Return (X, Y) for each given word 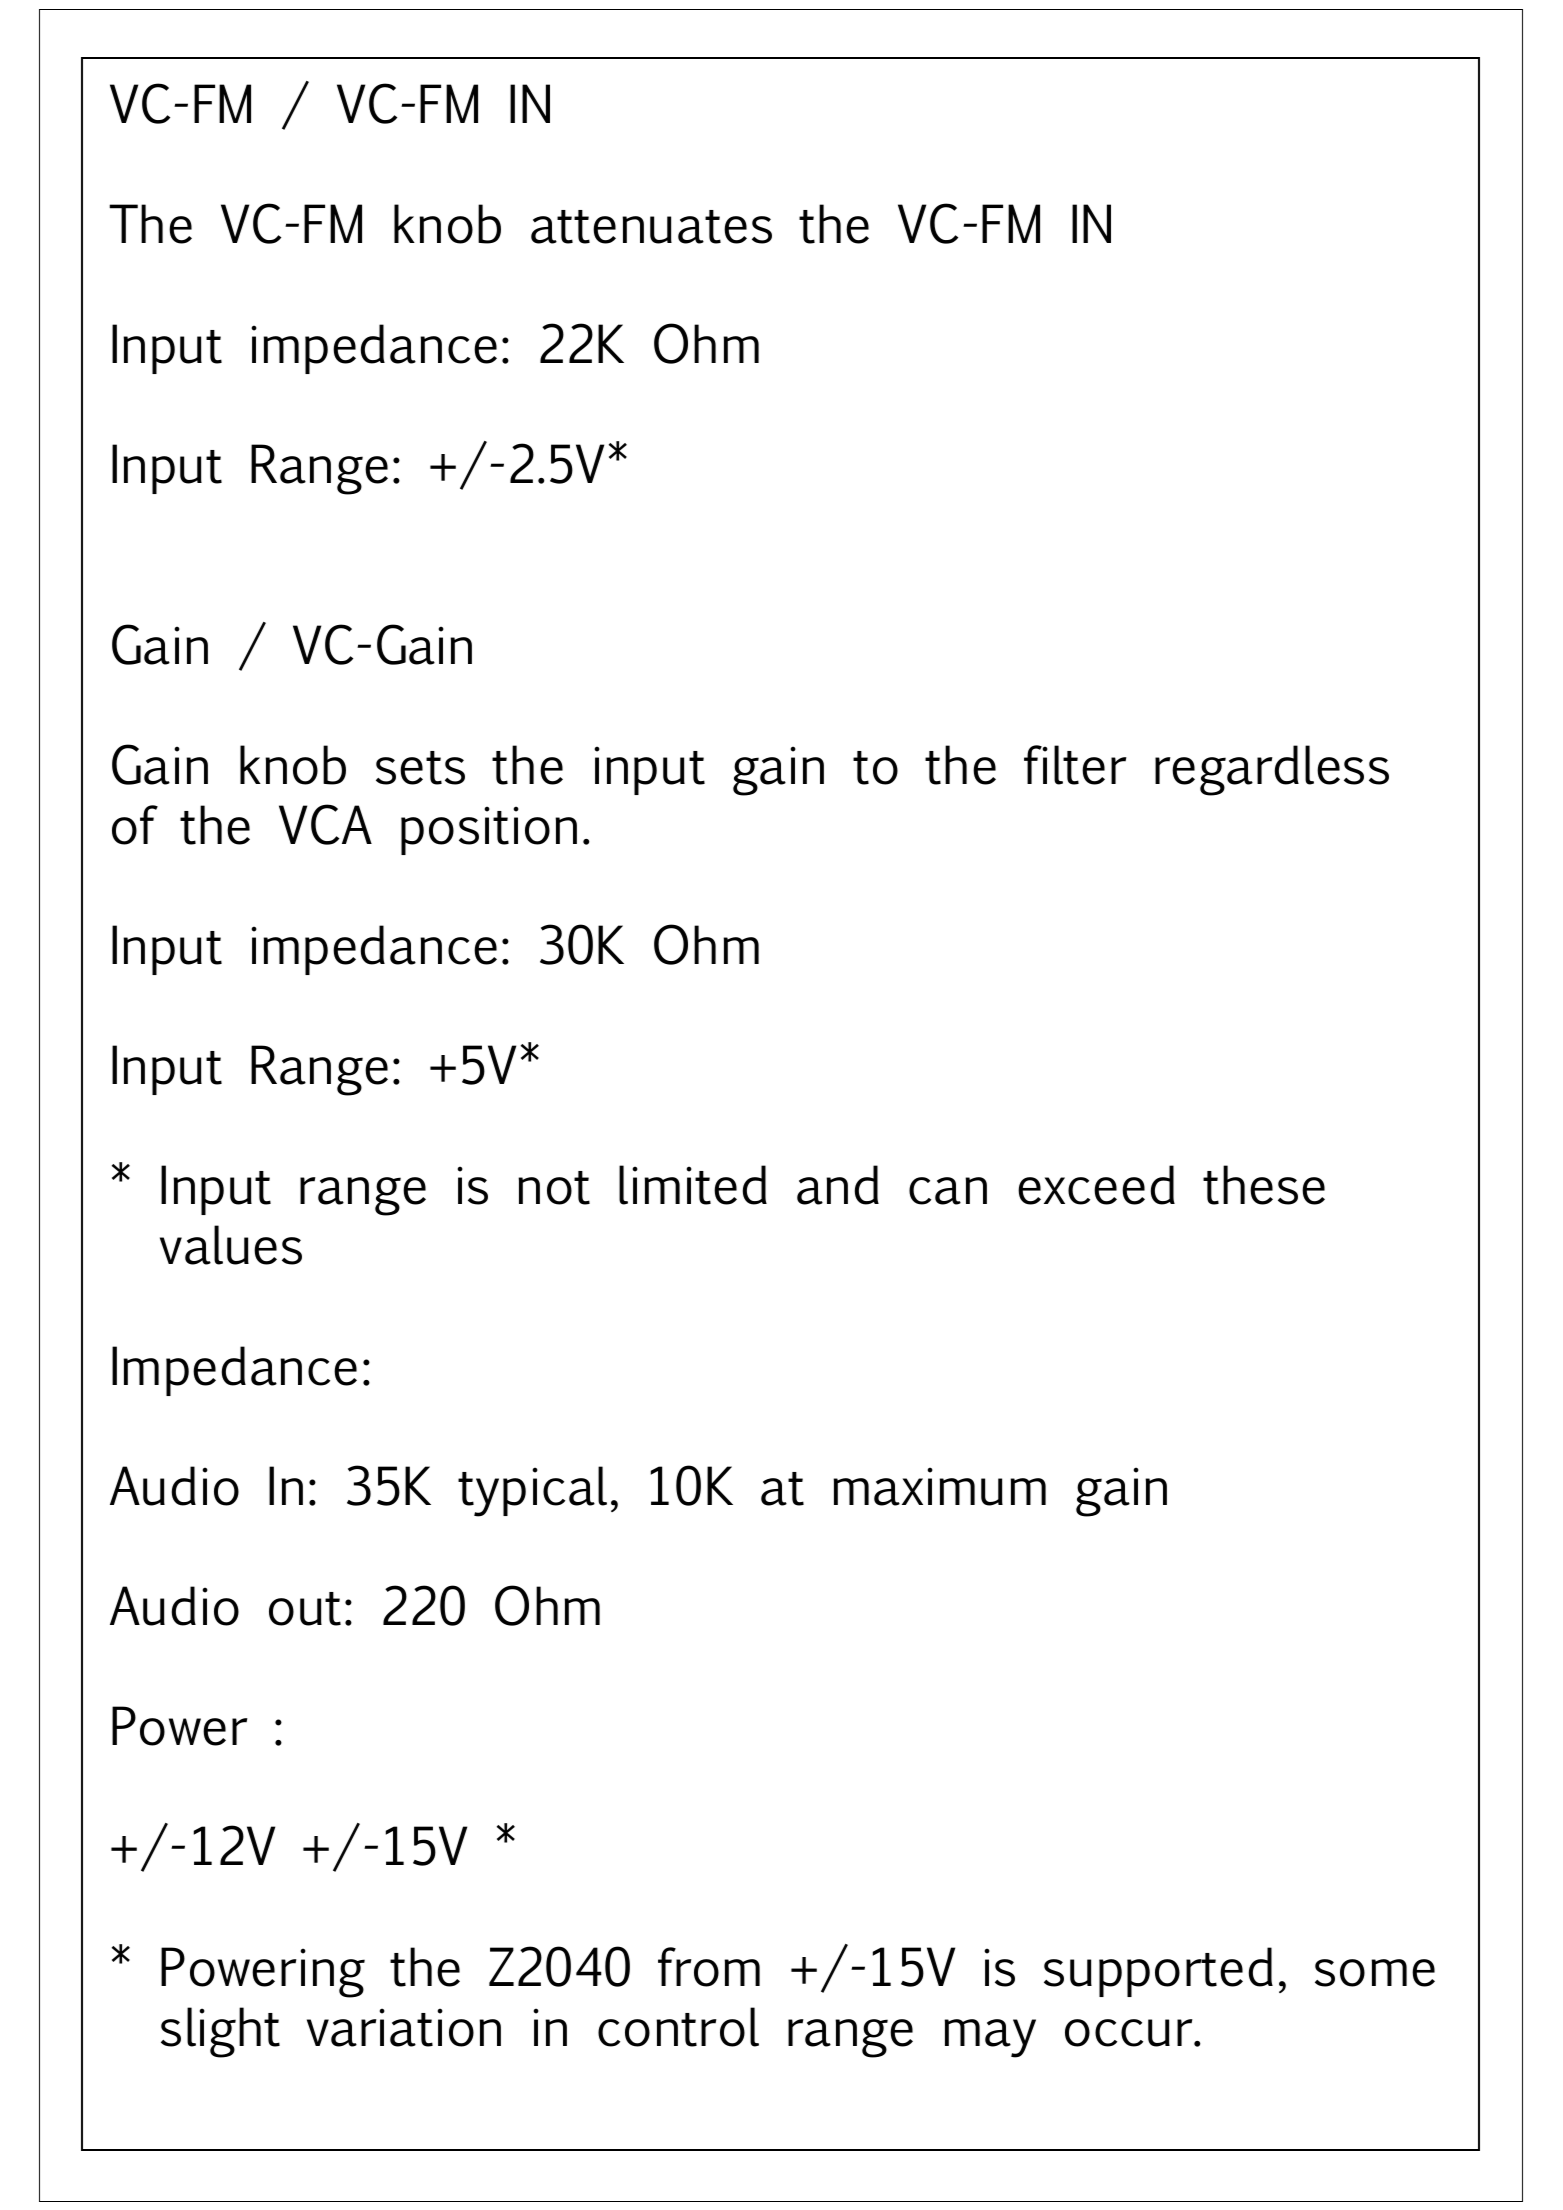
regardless (1272, 770)
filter (1075, 765)
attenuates (651, 227)
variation (404, 2027)
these (1264, 1185)
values (231, 1245)
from (709, 1967)
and (838, 1185)
